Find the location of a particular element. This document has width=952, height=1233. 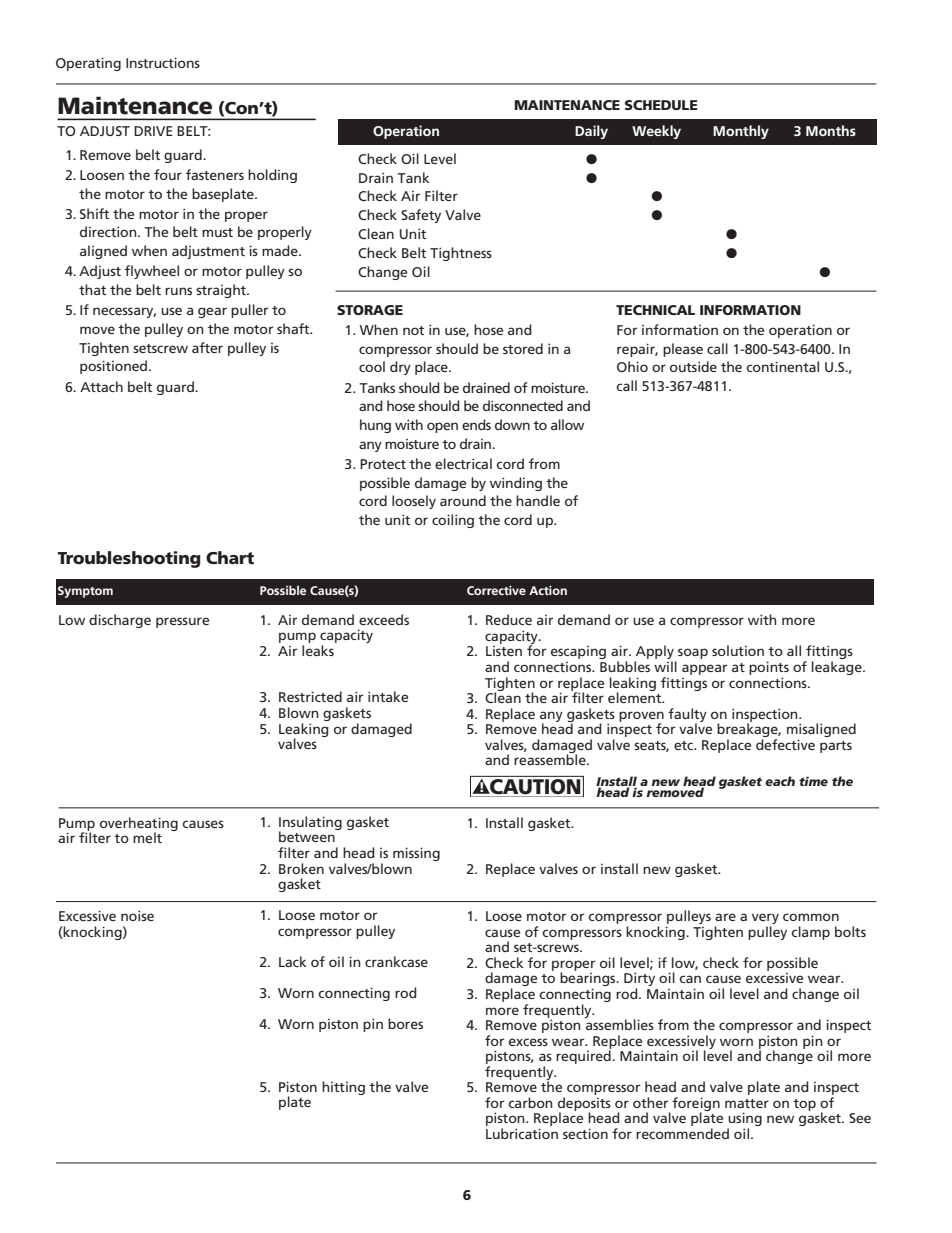

carbon is located at coordinates (530, 1102).
